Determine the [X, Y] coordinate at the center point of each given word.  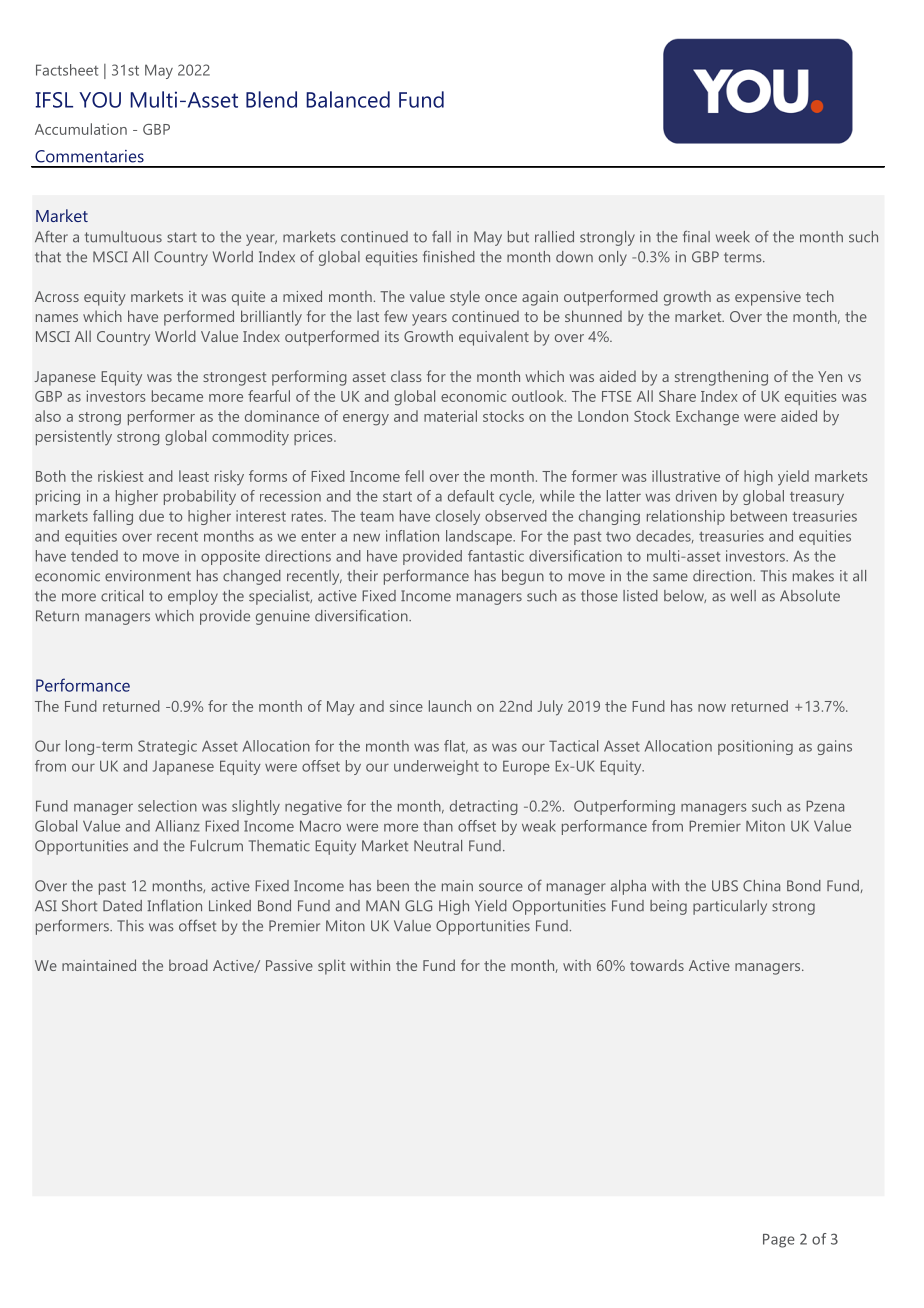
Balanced [348, 99]
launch [450, 706]
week [733, 237]
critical [122, 596]
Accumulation [81, 129]
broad [188, 965]
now [712, 708]
